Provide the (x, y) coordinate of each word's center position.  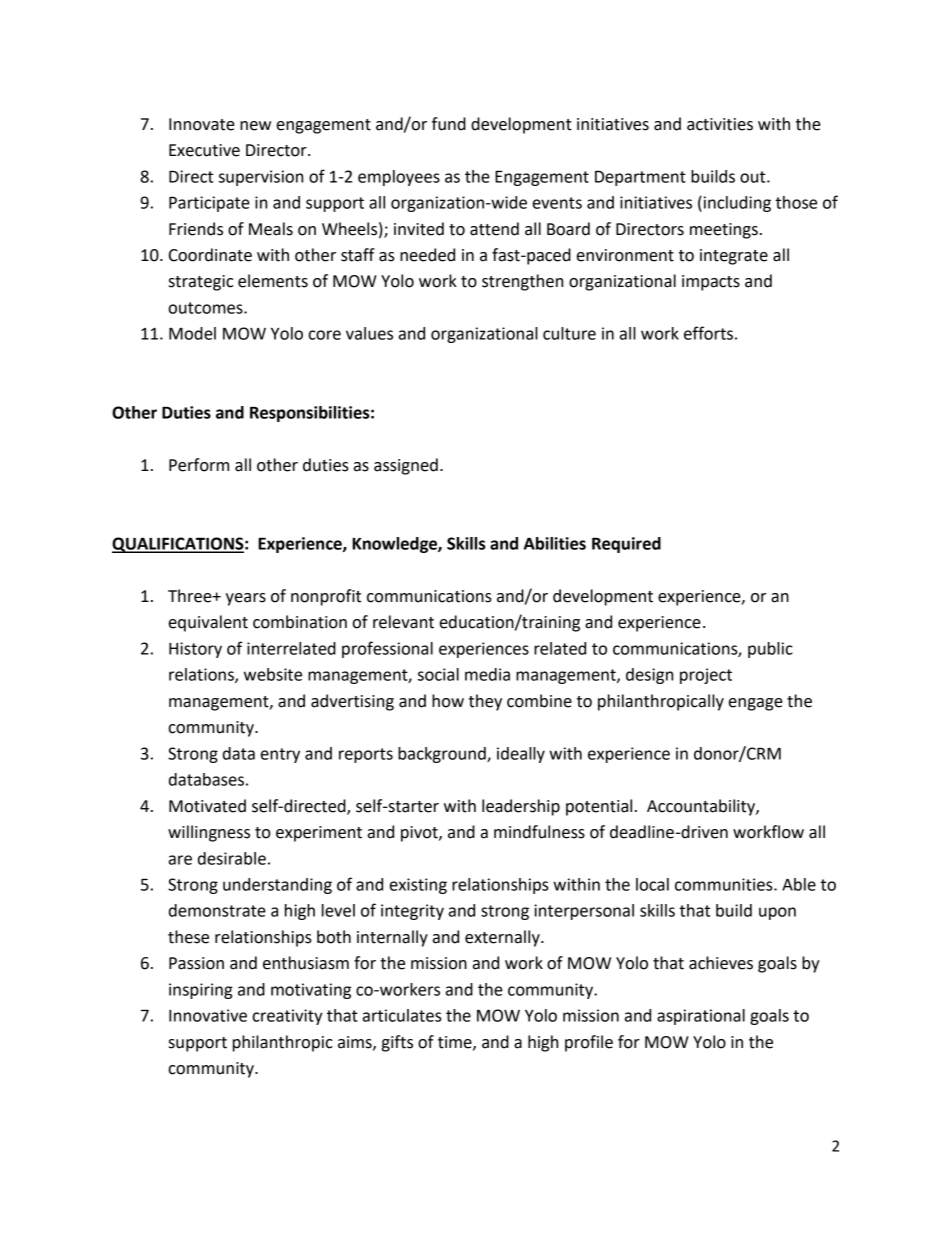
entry (280, 755)
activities (720, 124)
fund (449, 124)
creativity (288, 1017)
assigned (406, 466)
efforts (708, 333)
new (255, 126)
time (456, 1043)
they (485, 702)
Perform (199, 465)
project (706, 676)
